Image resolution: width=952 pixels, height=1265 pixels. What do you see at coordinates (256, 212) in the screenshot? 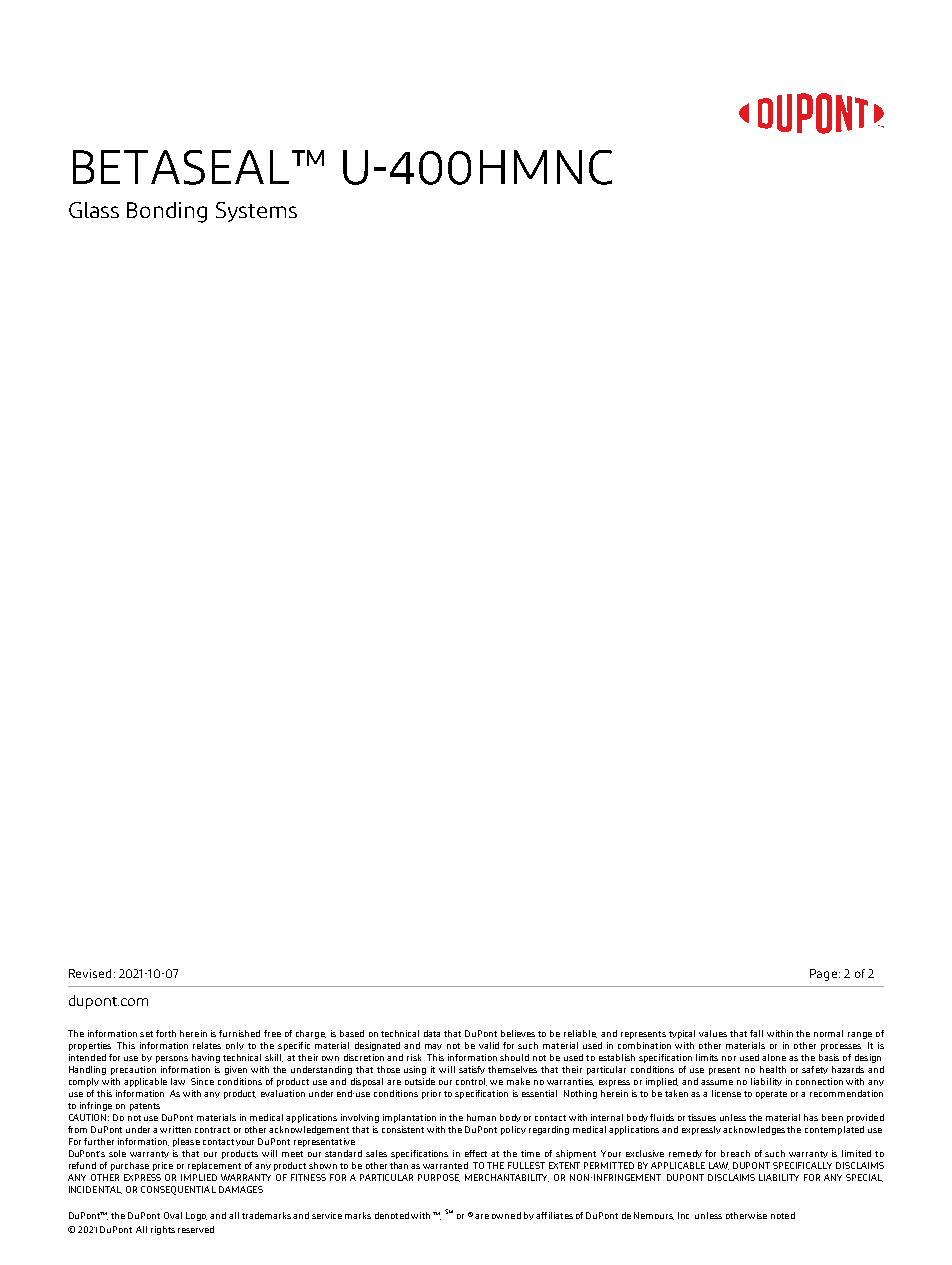
I see `Systems` at bounding box center [256, 212].
